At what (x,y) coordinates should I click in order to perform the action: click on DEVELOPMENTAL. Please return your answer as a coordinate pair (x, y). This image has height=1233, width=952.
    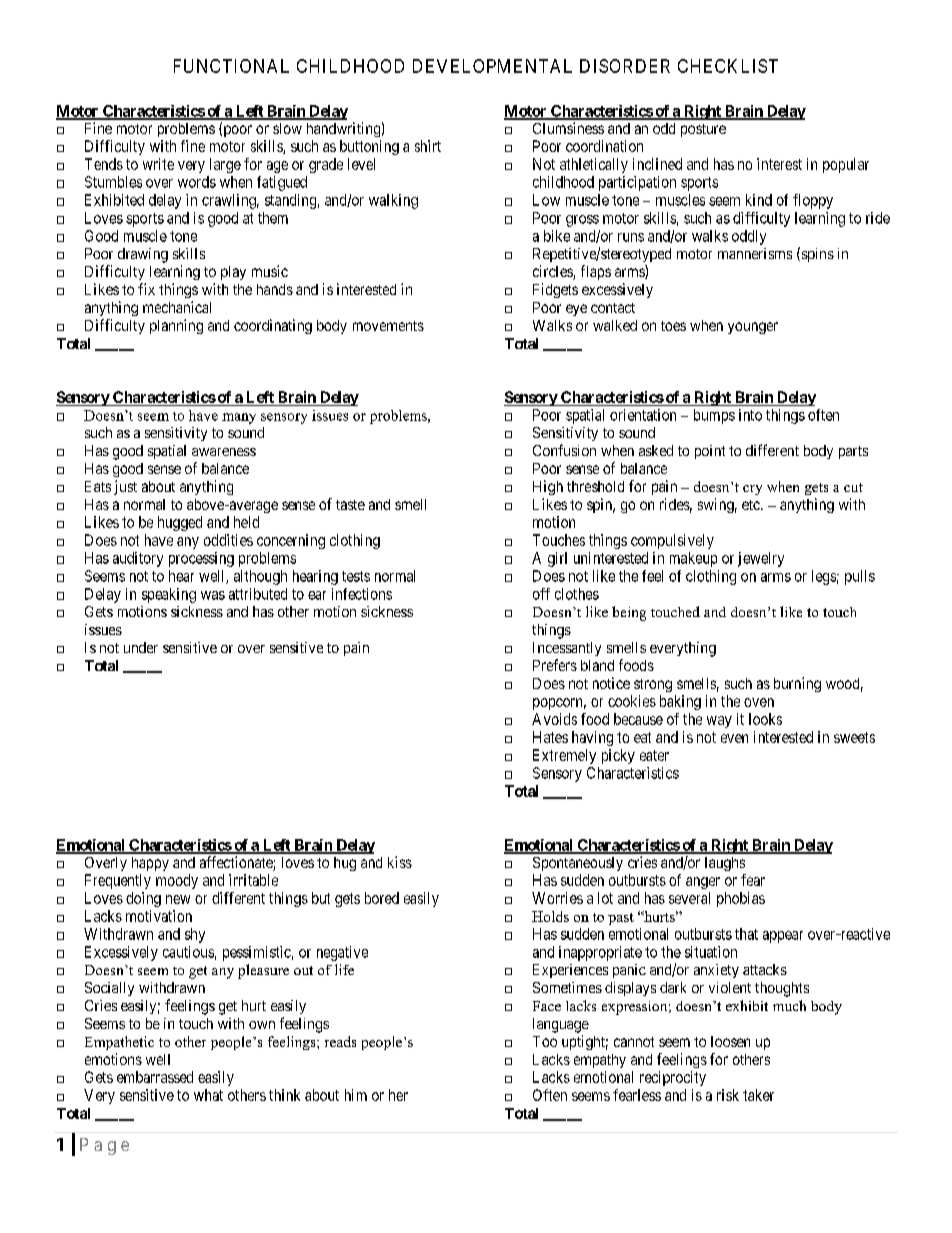
    Looking at the image, I should click on (492, 66).
